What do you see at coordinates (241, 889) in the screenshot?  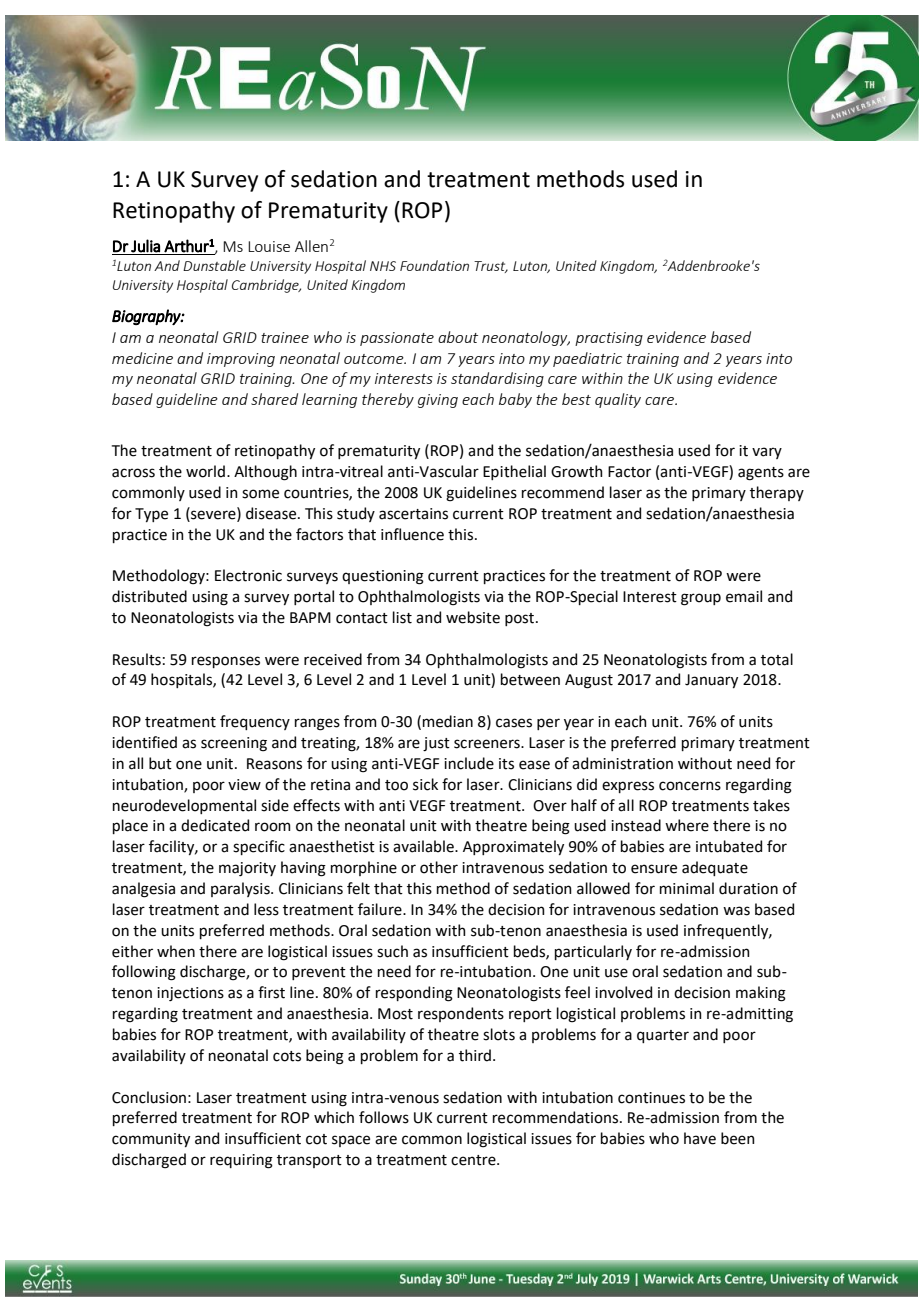 I see `paralysis` at bounding box center [241, 889].
